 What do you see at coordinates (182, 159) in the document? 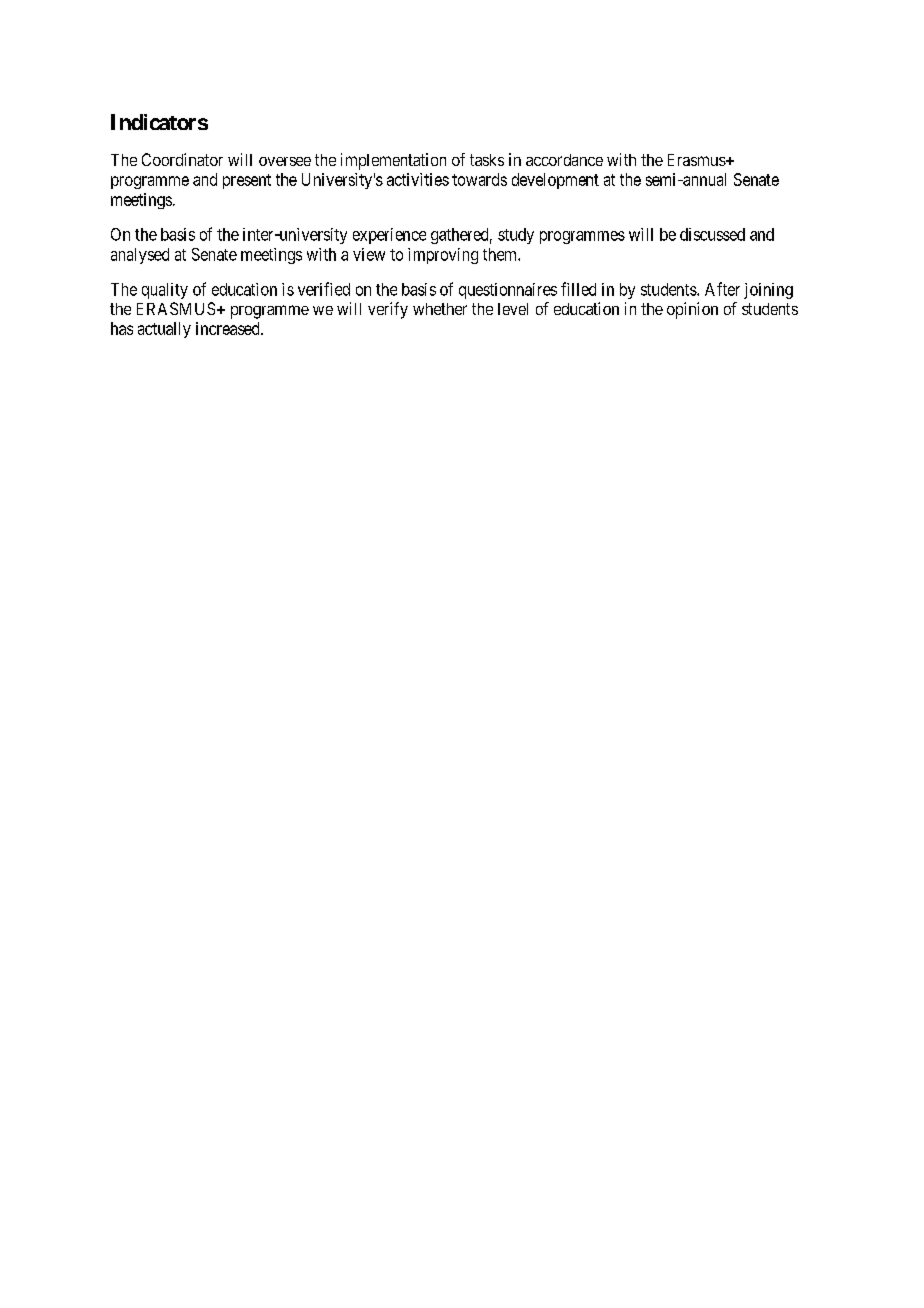
I see `Coordinator` at bounding box center [182, 159].
